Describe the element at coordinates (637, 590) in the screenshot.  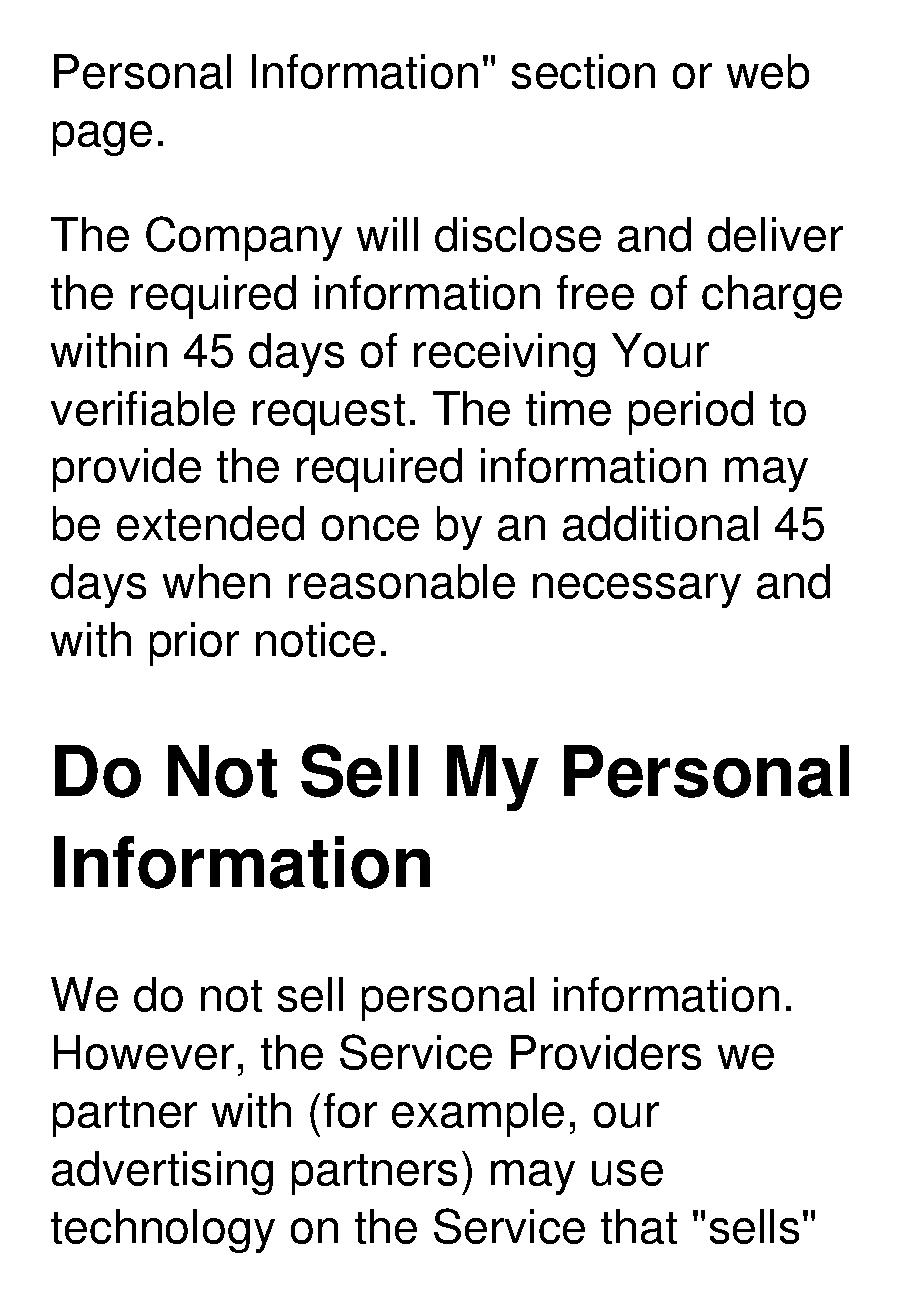
I see `necessary` at that location.
